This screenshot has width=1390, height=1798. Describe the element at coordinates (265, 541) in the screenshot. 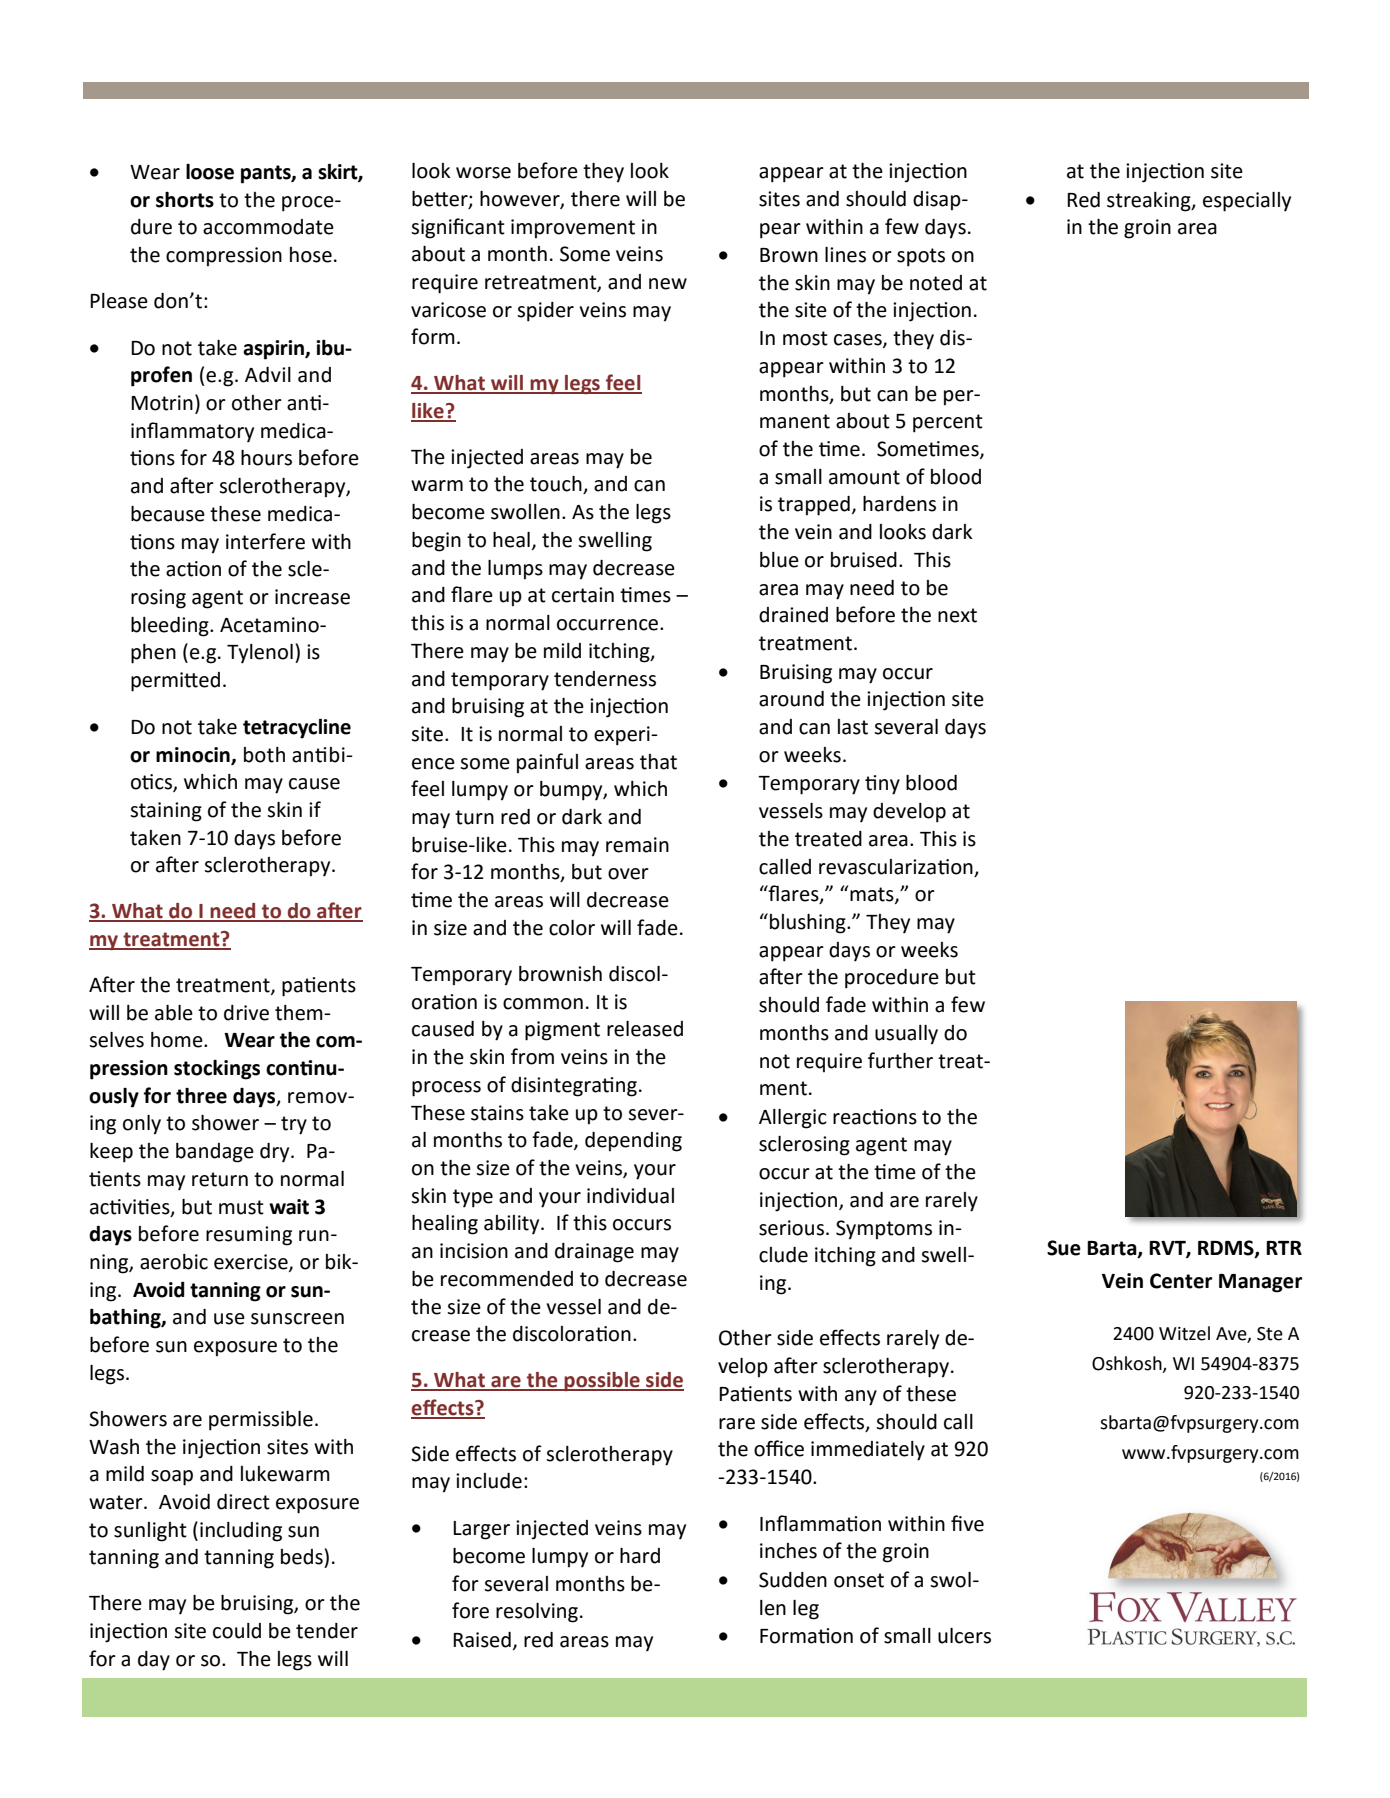

I see `interfere` at that location.
